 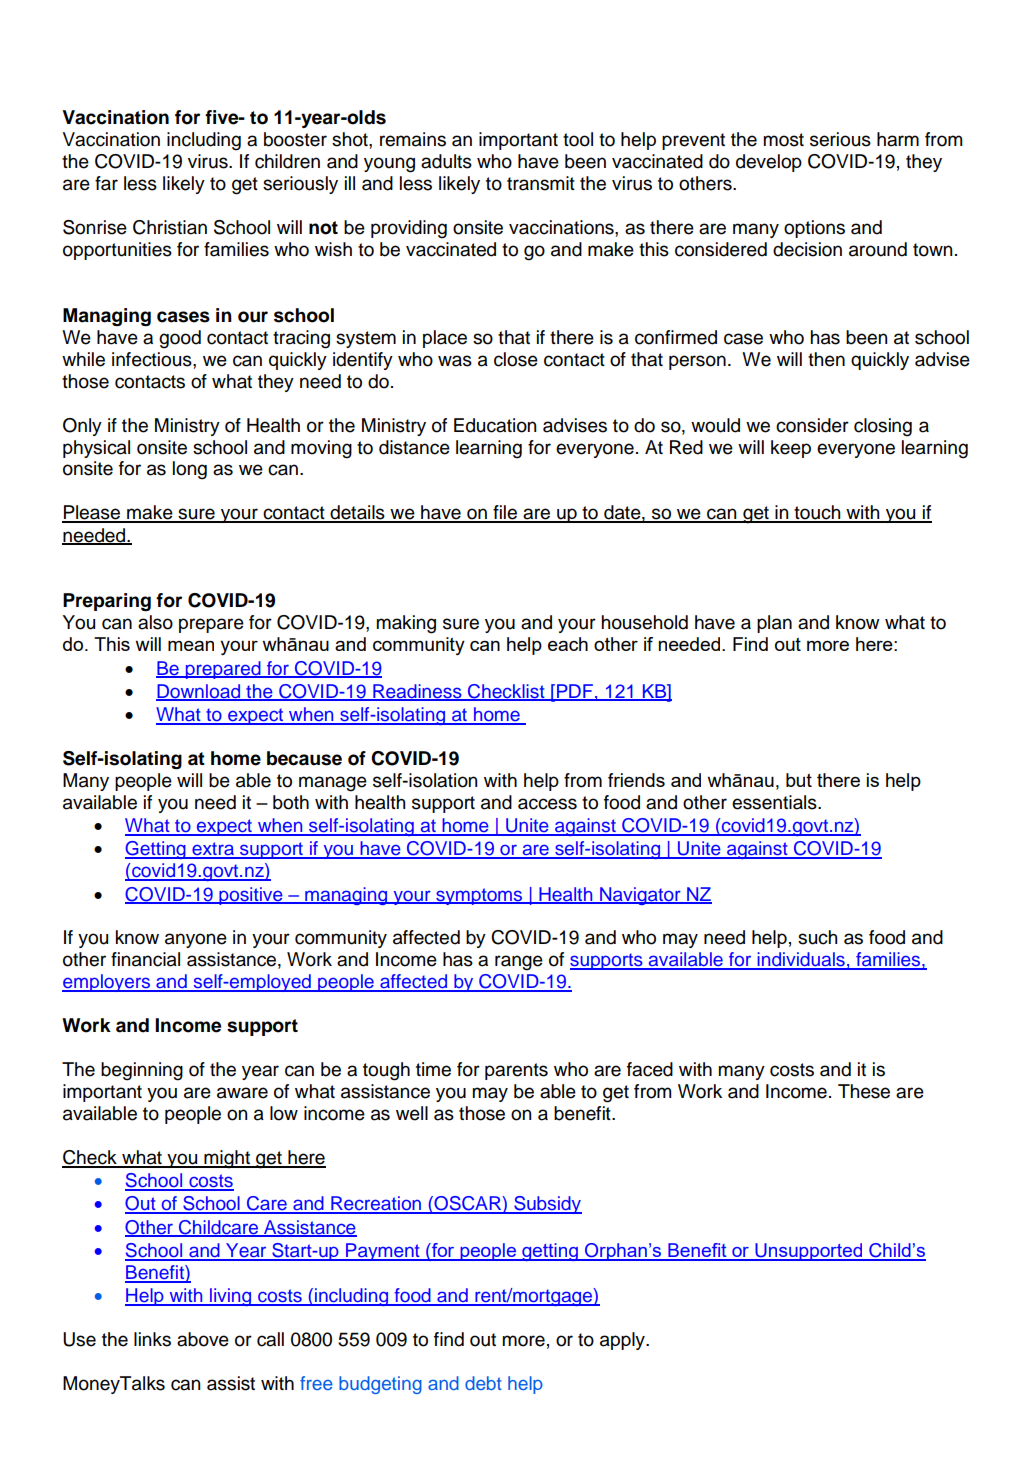 I want to click on closing, so click(x=883, y=427).
